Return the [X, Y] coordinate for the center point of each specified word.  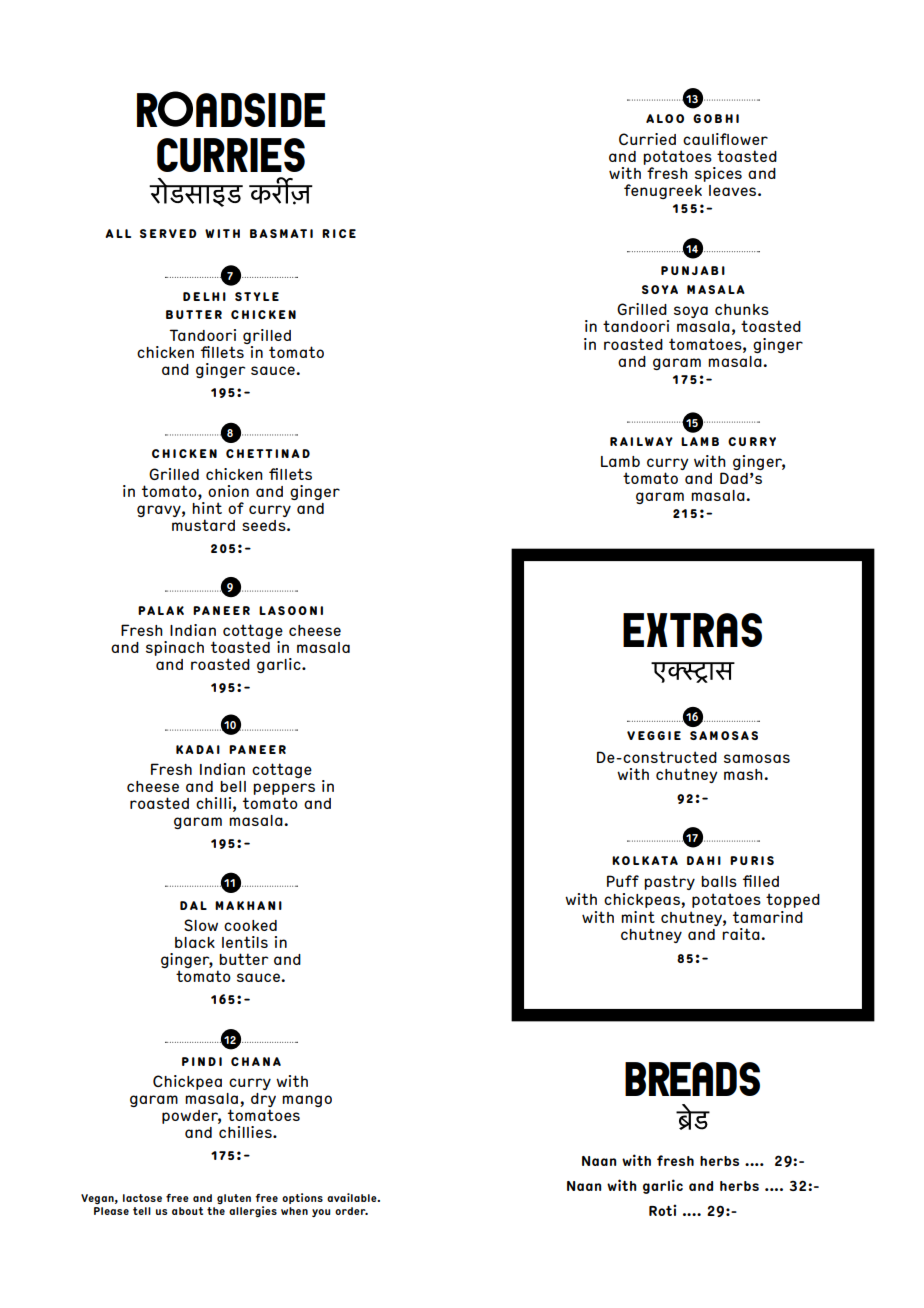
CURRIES [231, 155]
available [353, 1197]
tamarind [768, 917]
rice [339, 233]
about [187, 1211]
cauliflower [725, 139]
